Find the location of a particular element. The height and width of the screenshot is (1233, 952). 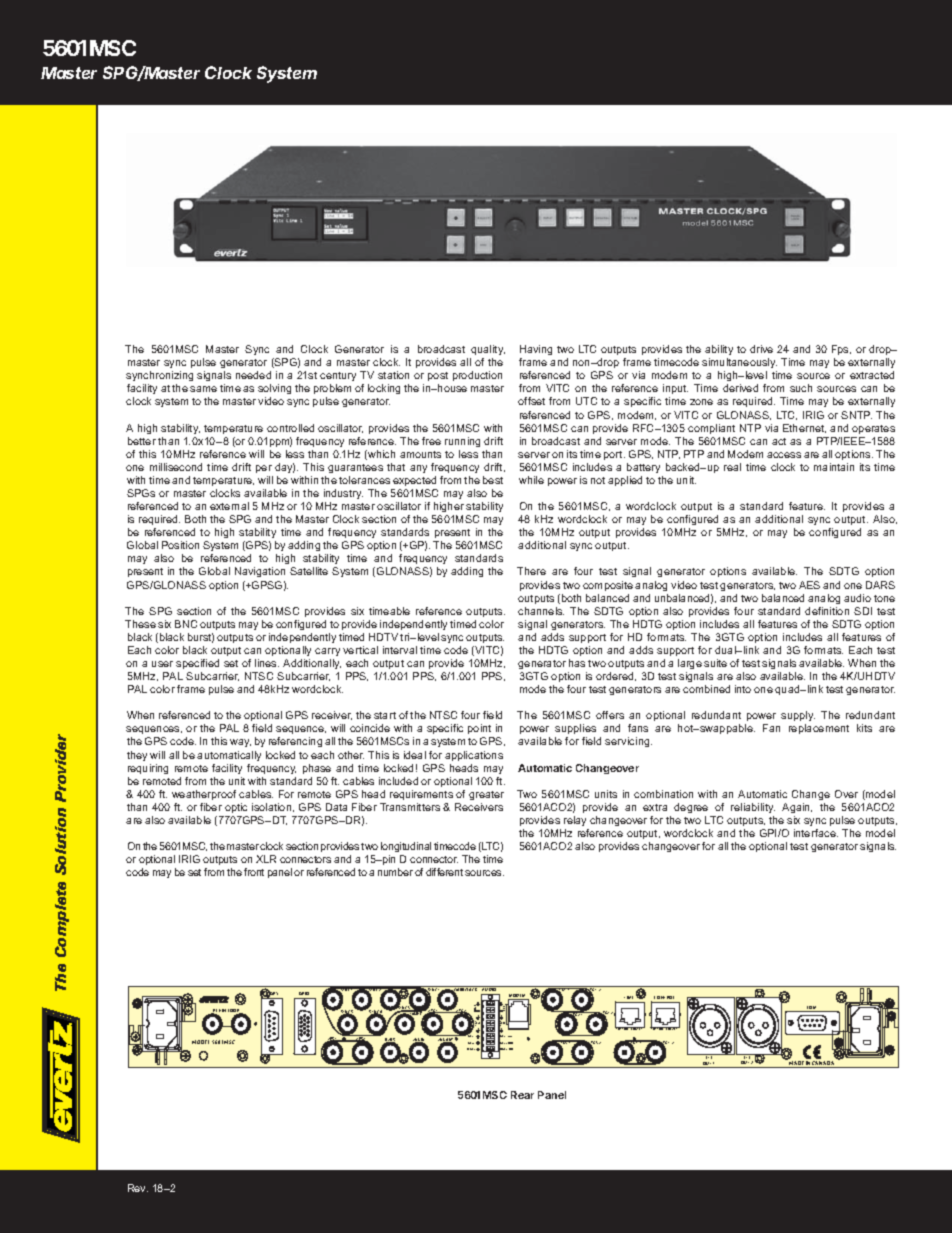

Again is located at coordinates (797, 808).
